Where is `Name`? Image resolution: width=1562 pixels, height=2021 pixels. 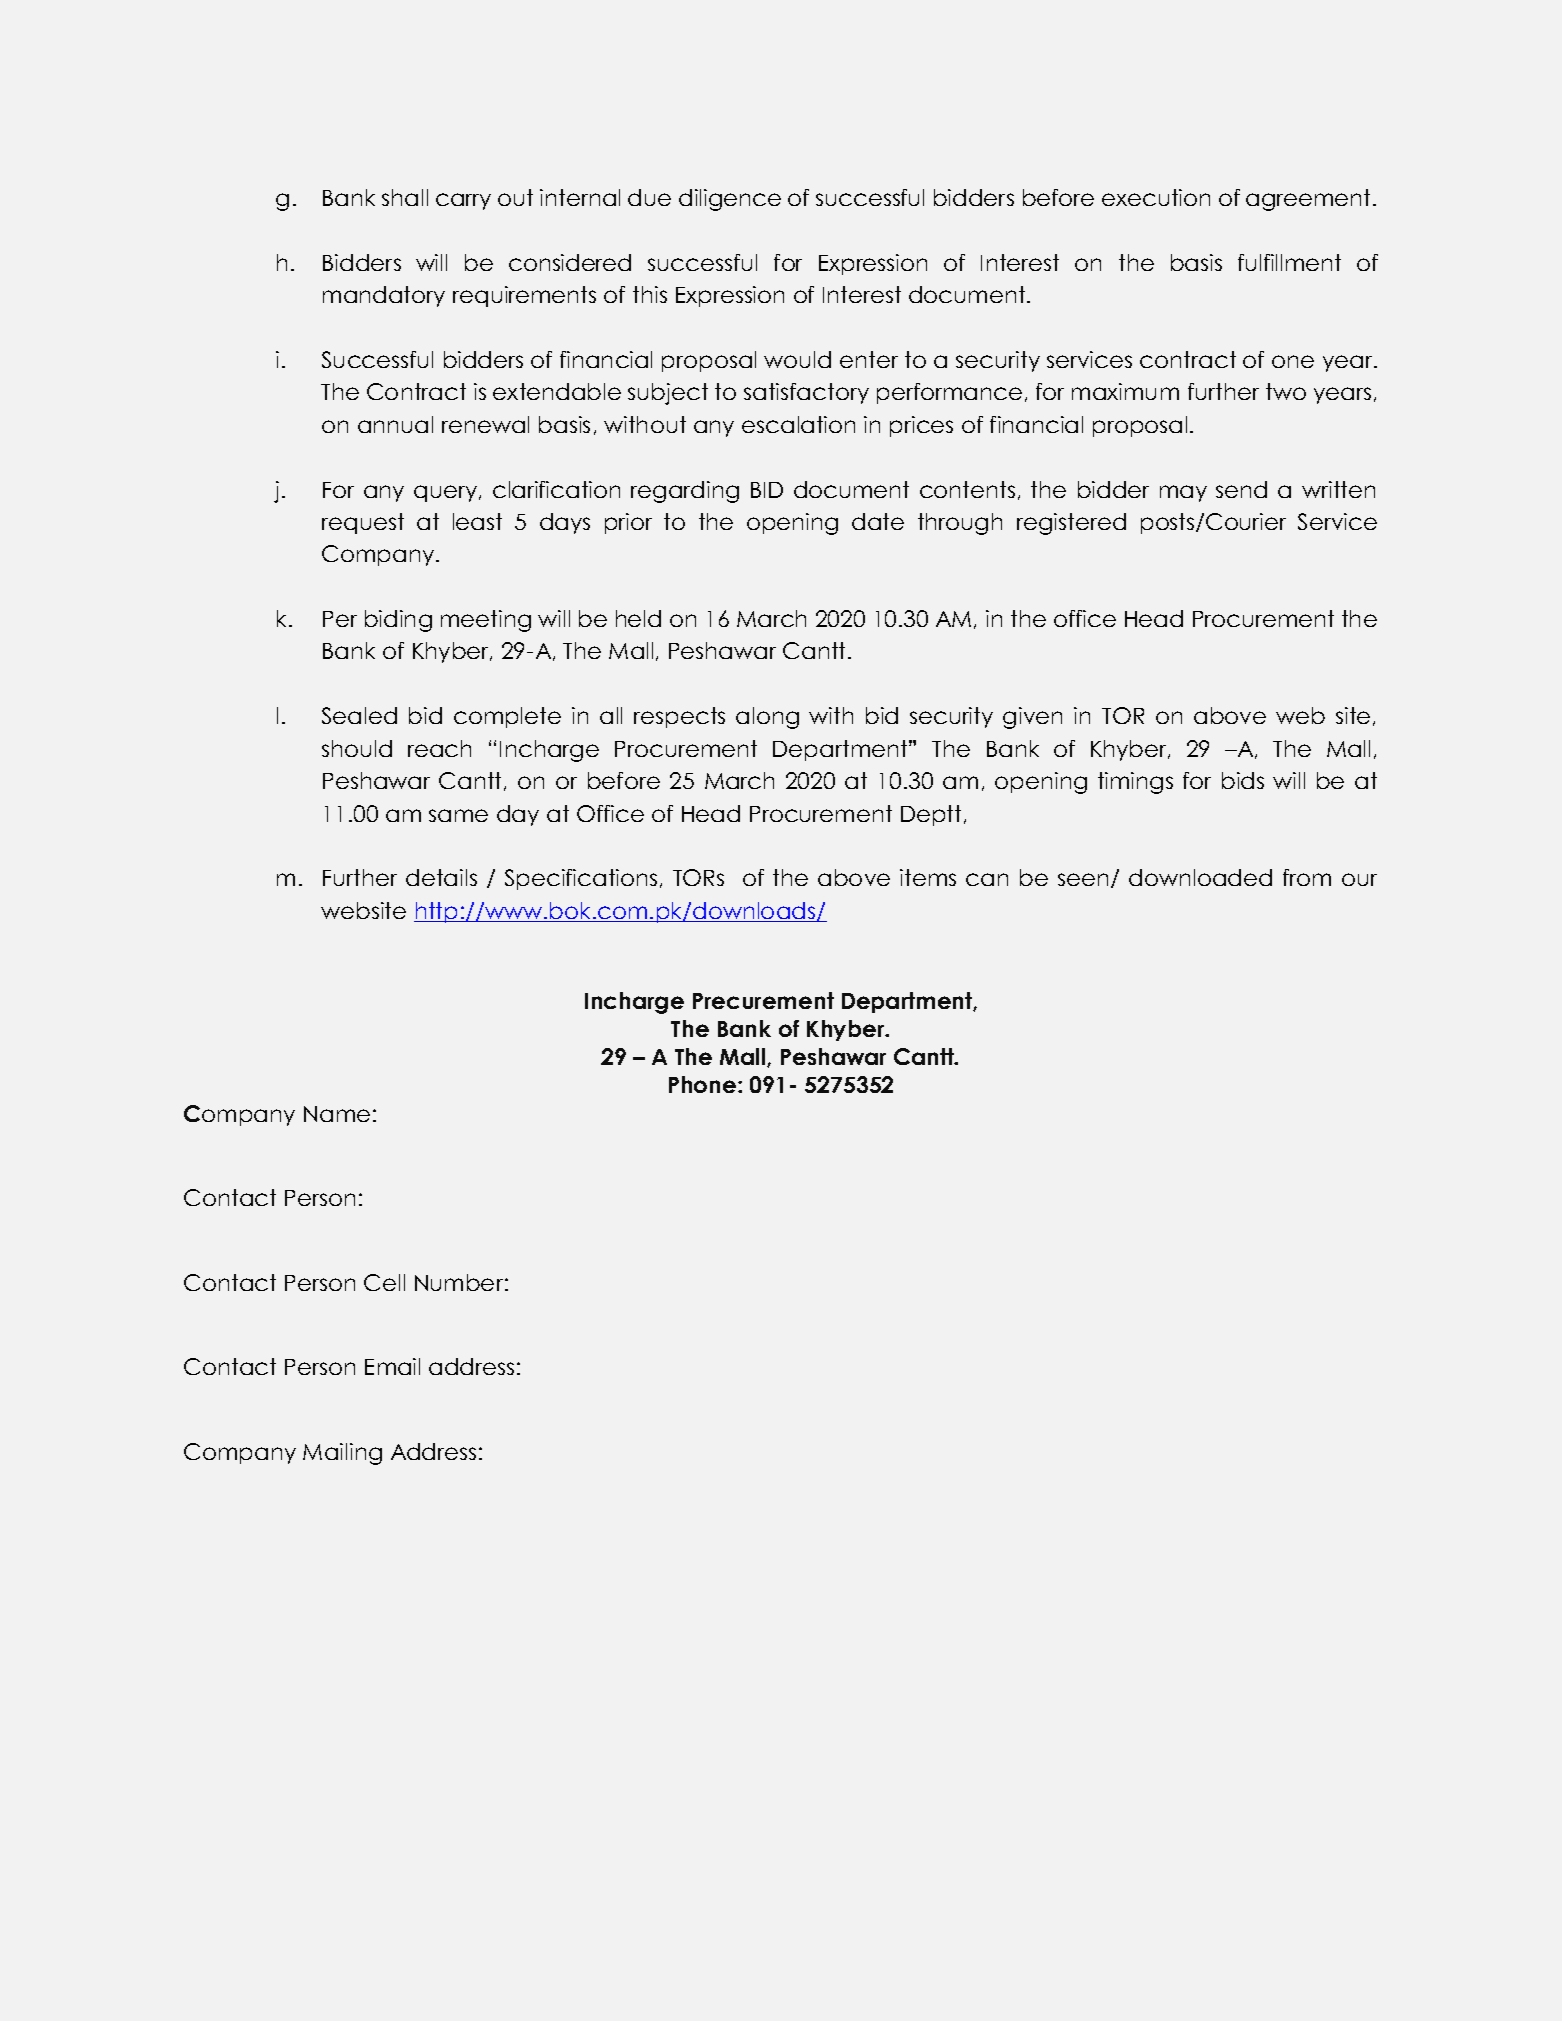
Name is located at coordinates (337, 1114).
